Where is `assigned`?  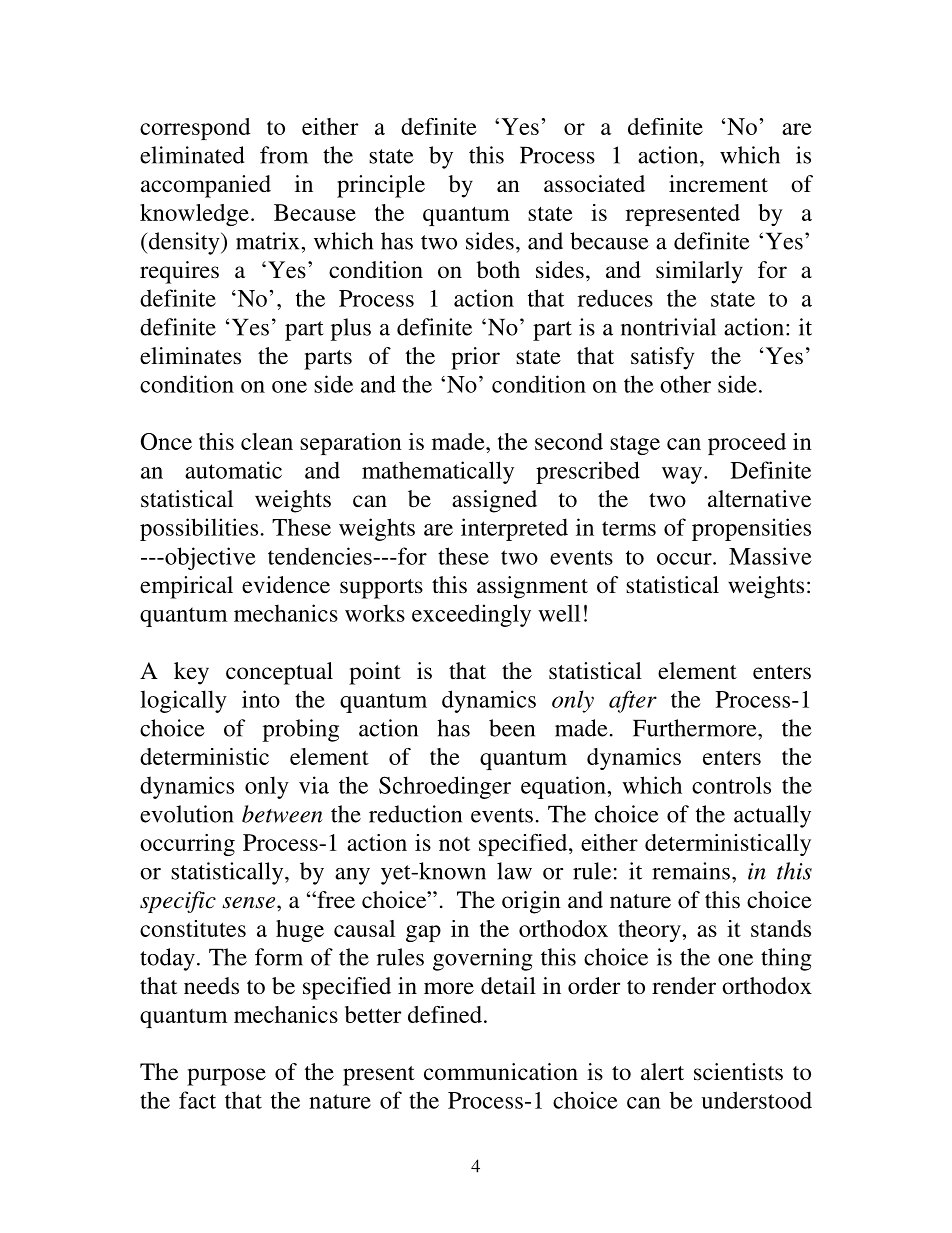 assigned is located at coordinates (494, 501).
